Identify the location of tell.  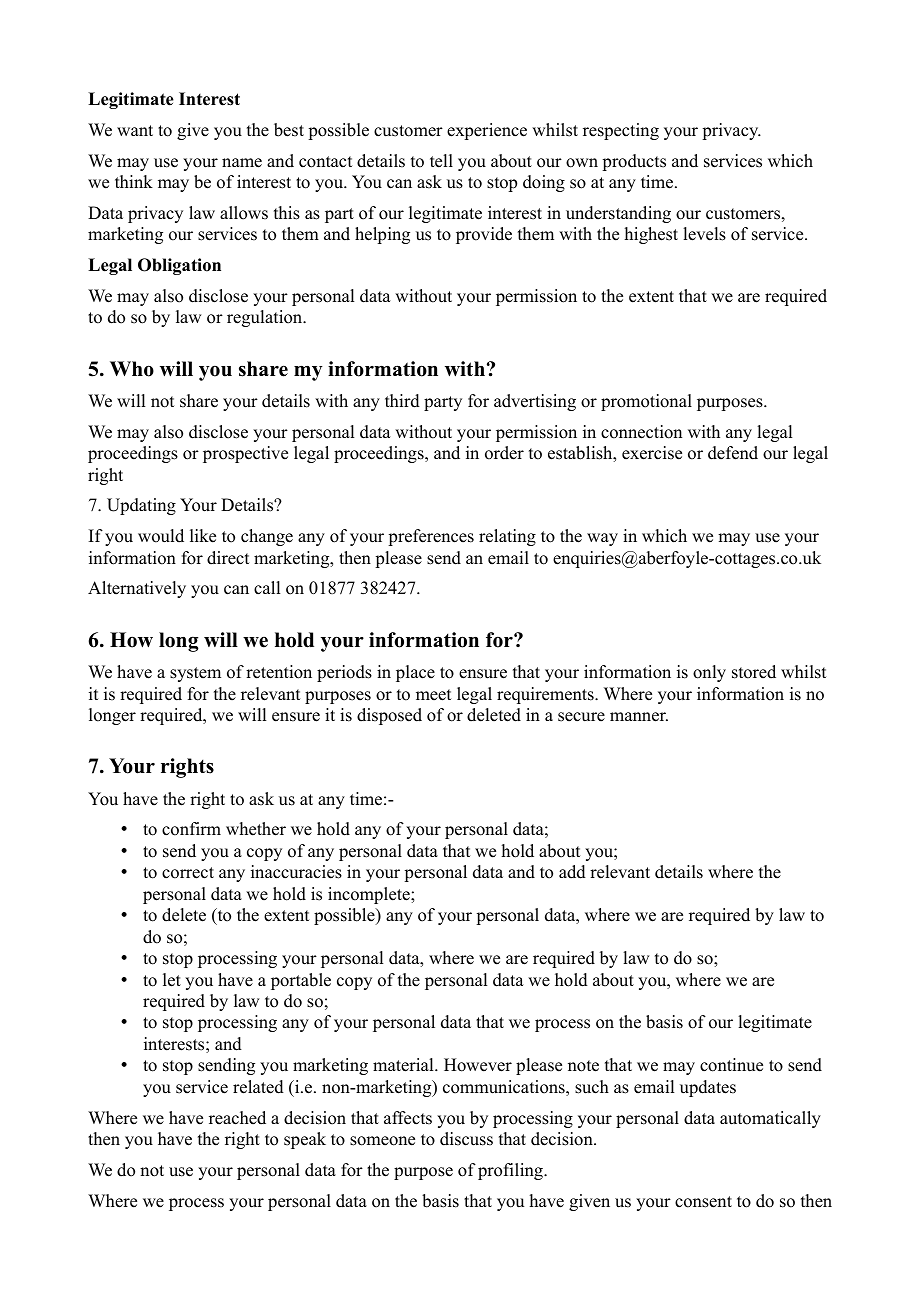
(441, 161).
